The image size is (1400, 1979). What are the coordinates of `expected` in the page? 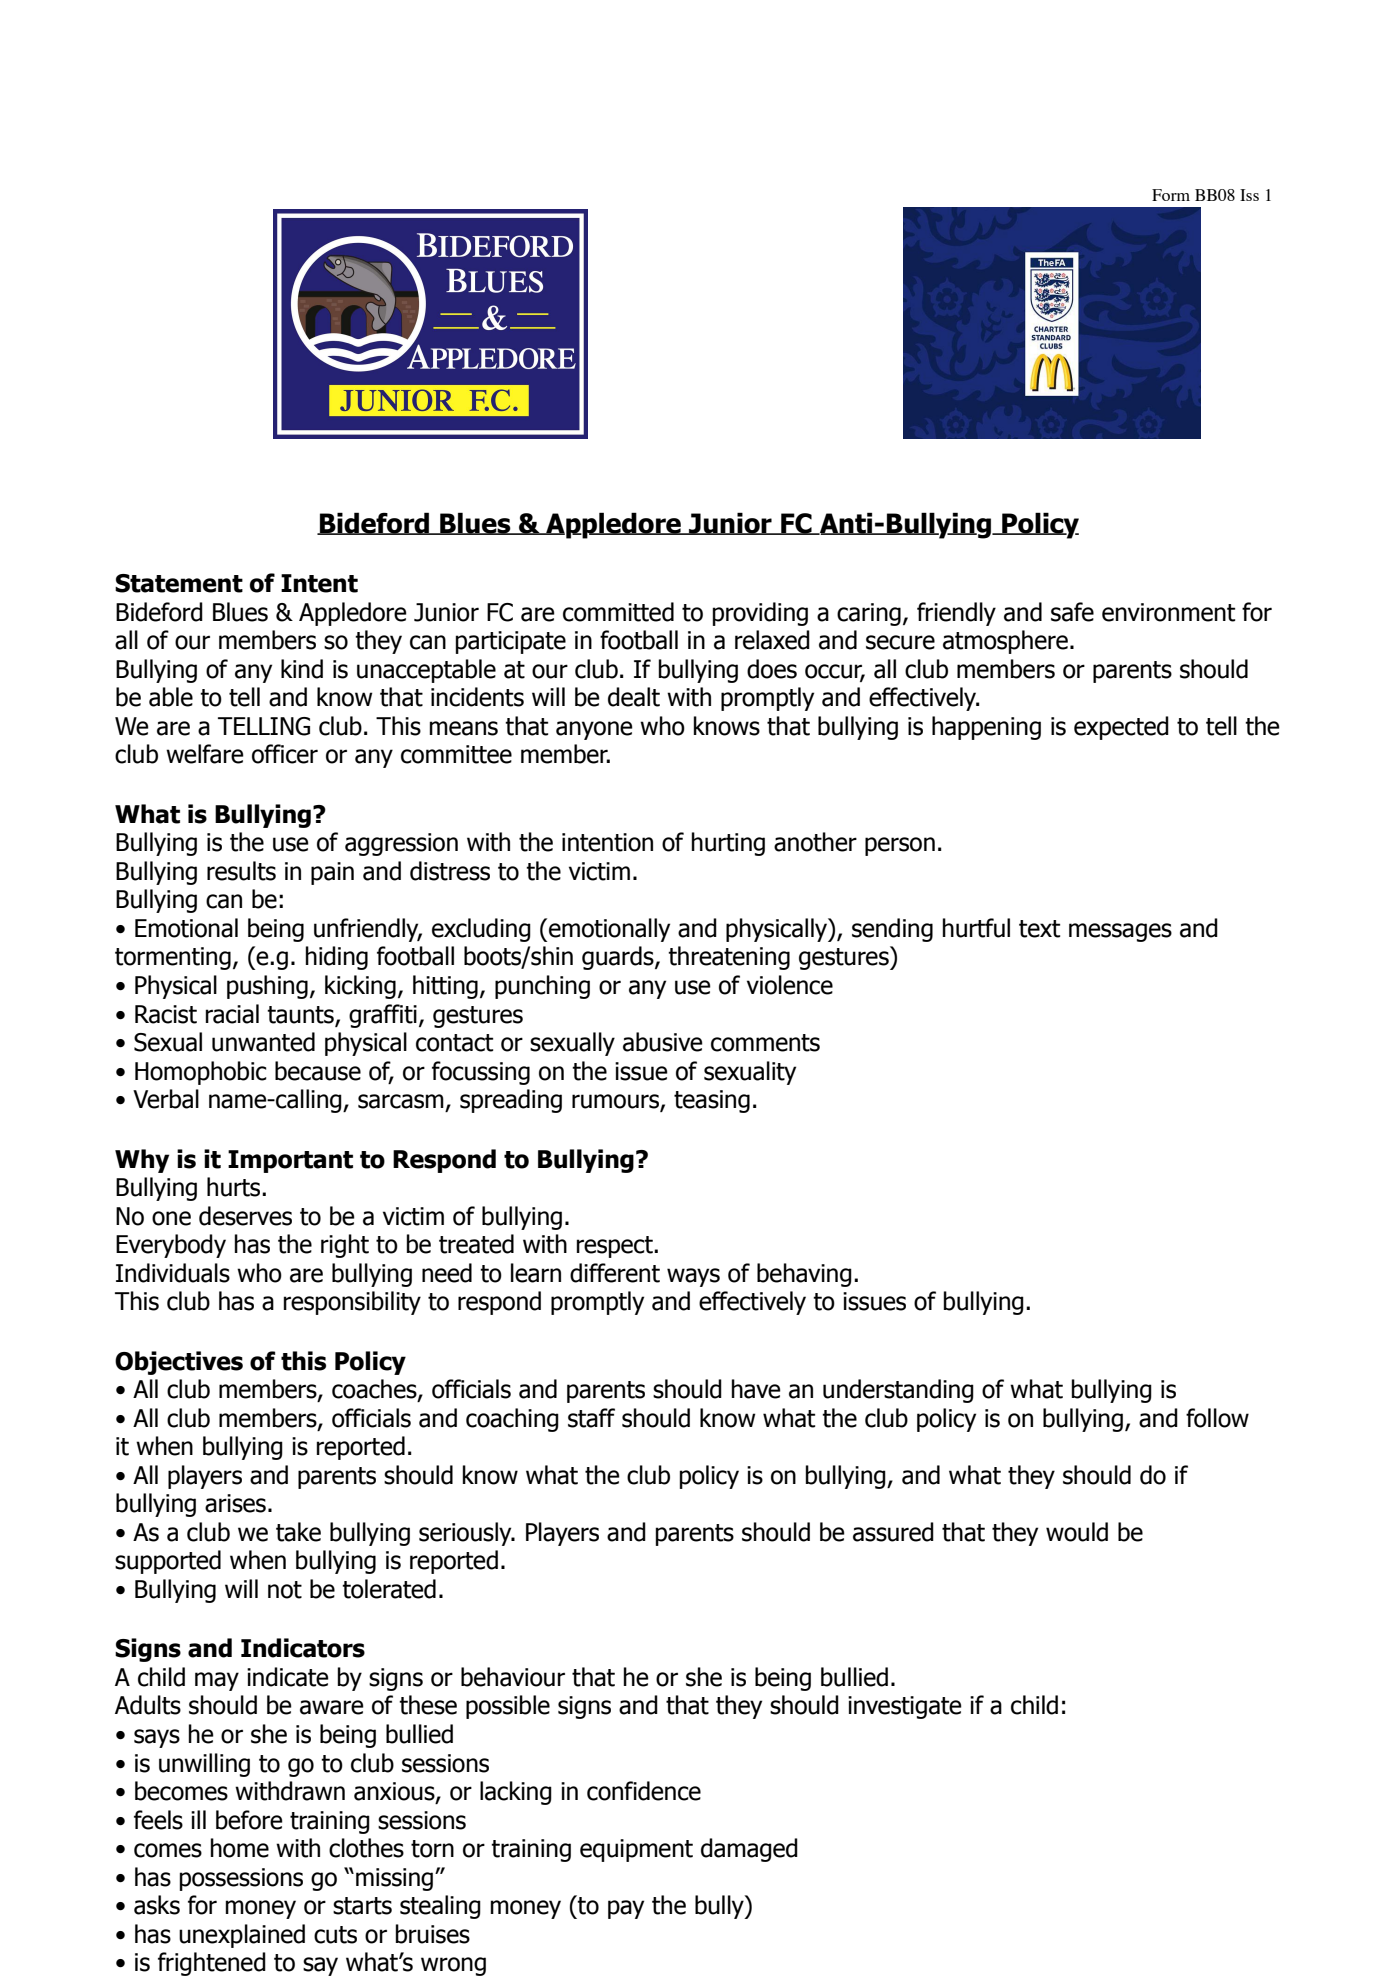 It's located at (1121, 728).
